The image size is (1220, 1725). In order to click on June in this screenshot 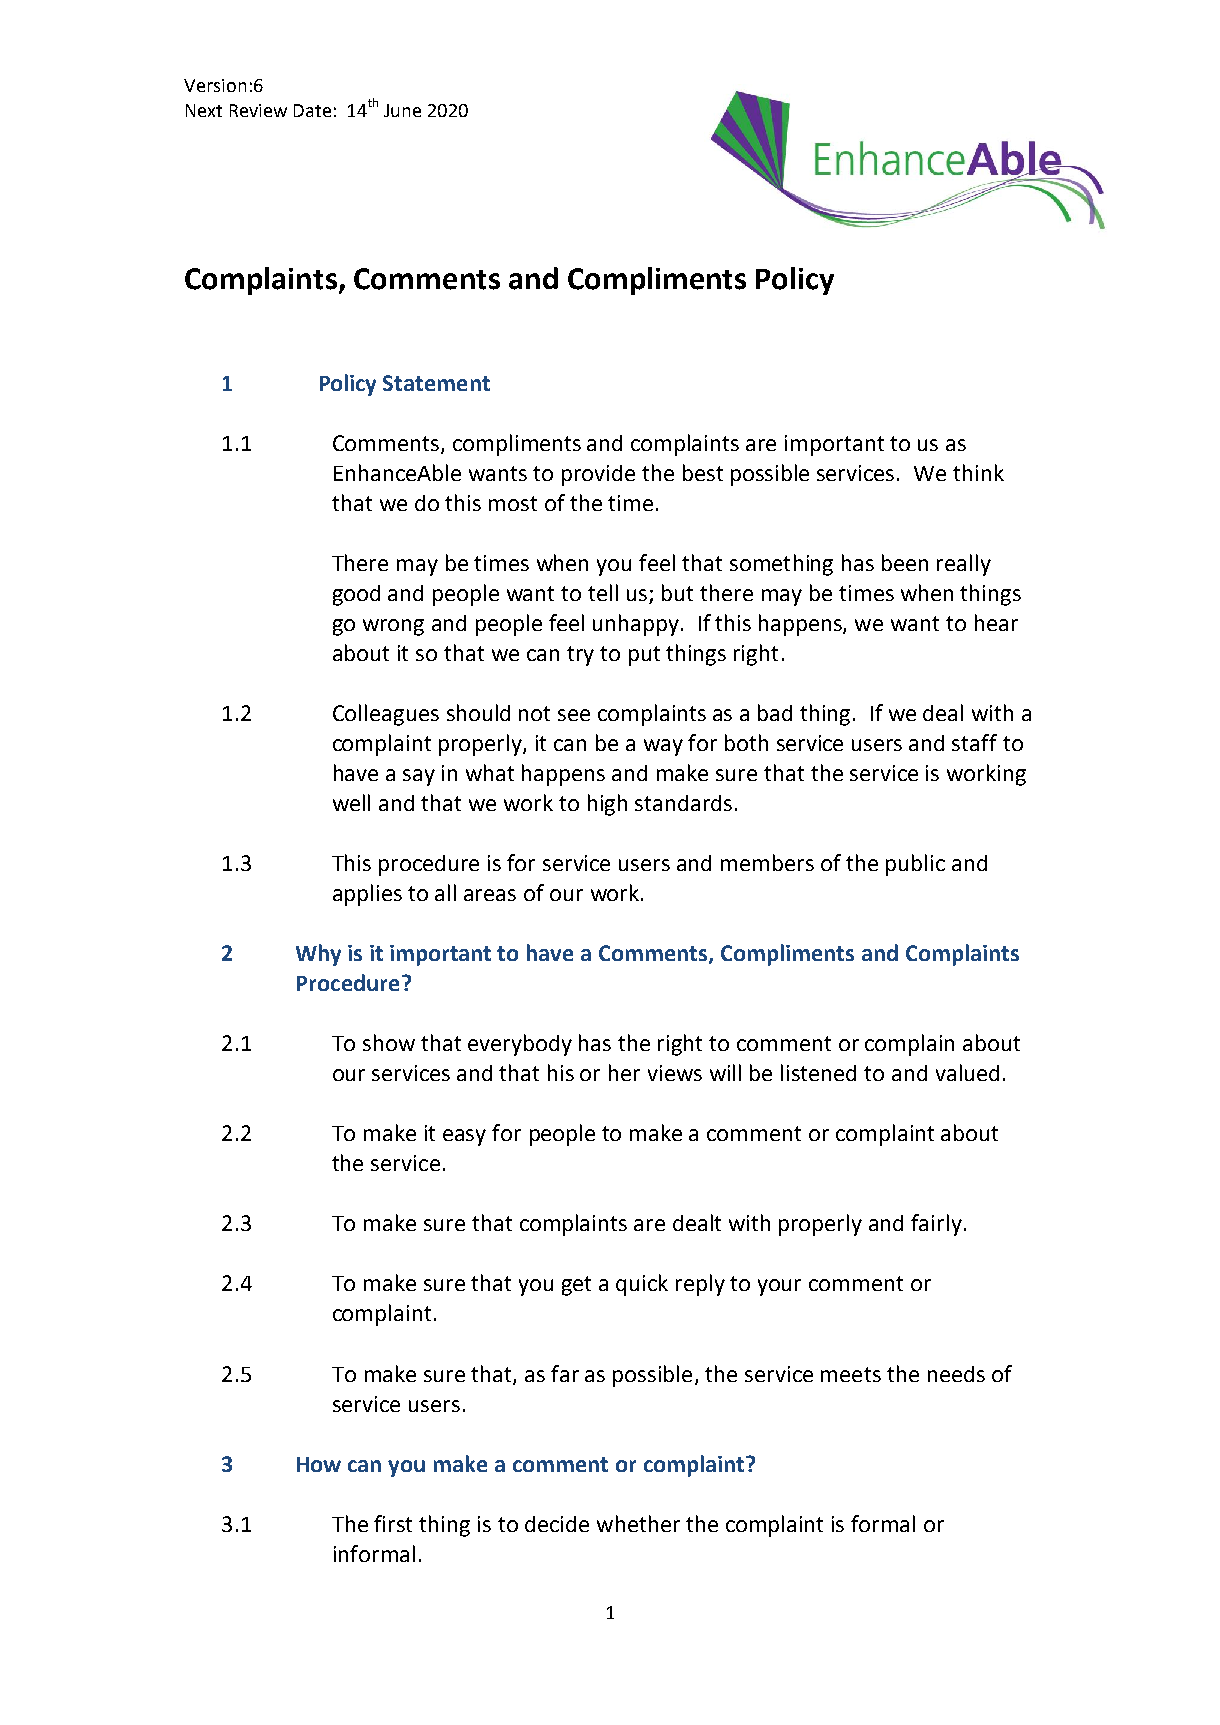, I will do `click(402, 110)`.
